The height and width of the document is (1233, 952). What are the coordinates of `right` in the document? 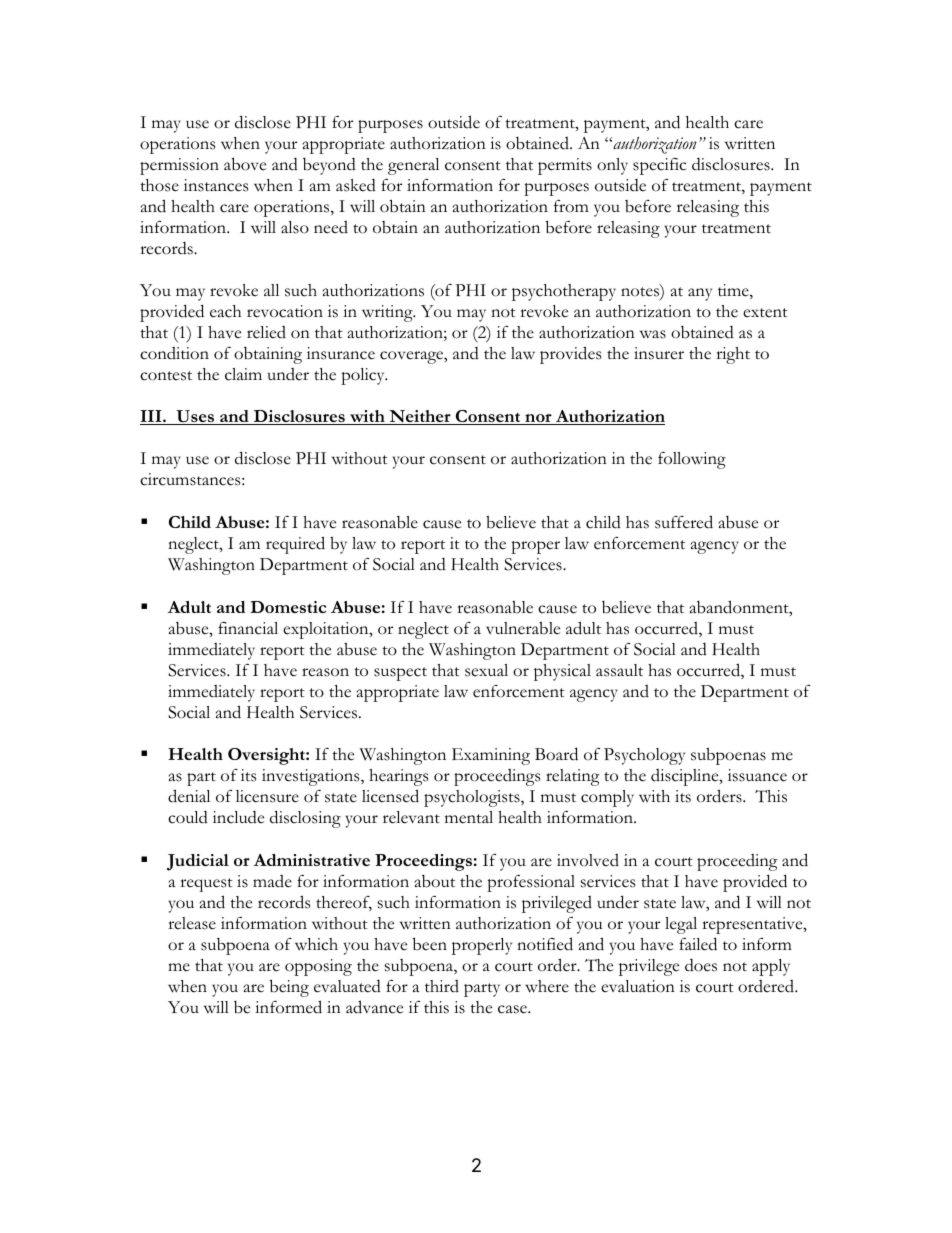 It's located at (733, 355).
